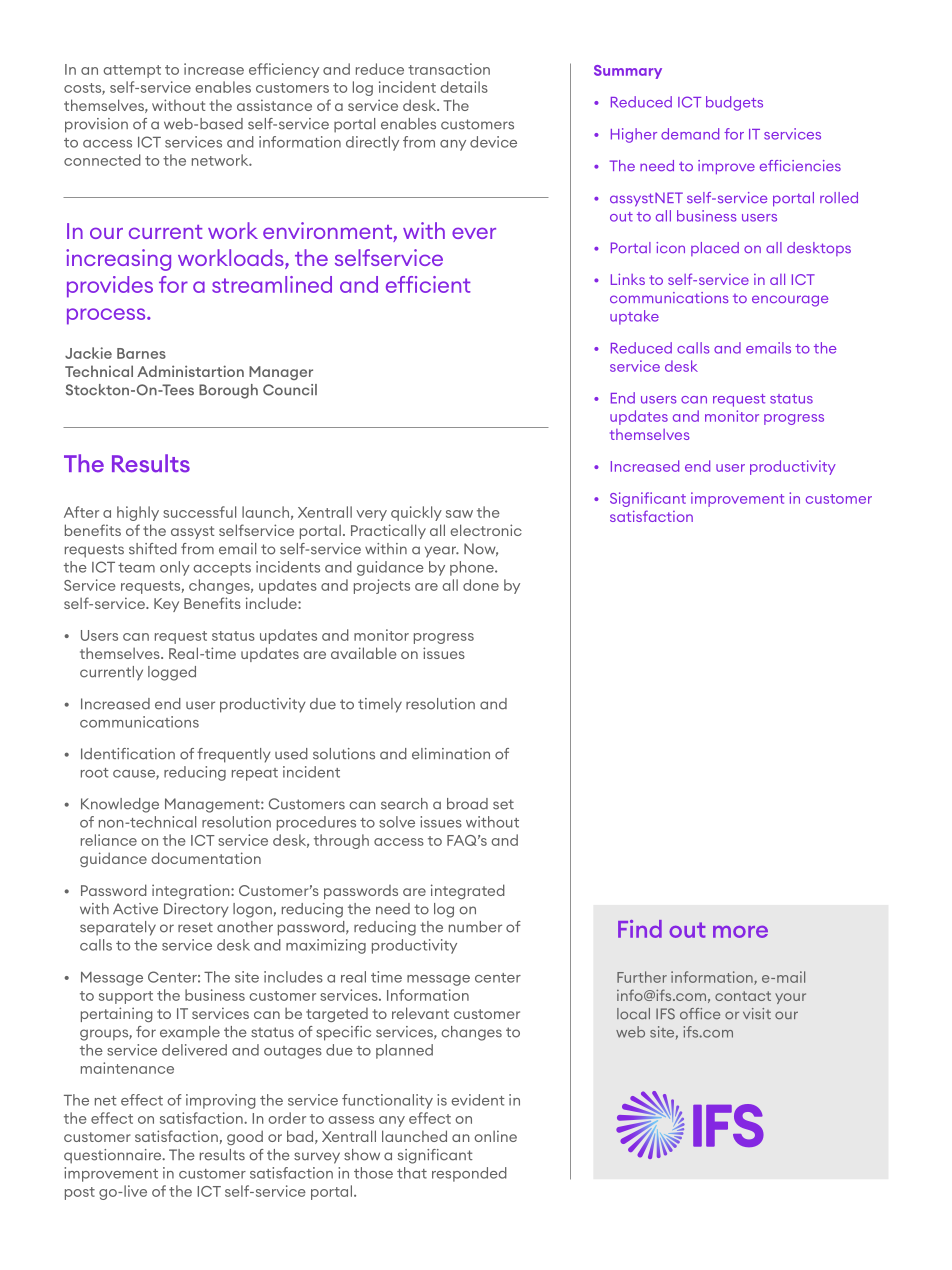 Image resolution: width=952 pixels, height=1270 pixels. I want to click on successful, so click(199, 512).
